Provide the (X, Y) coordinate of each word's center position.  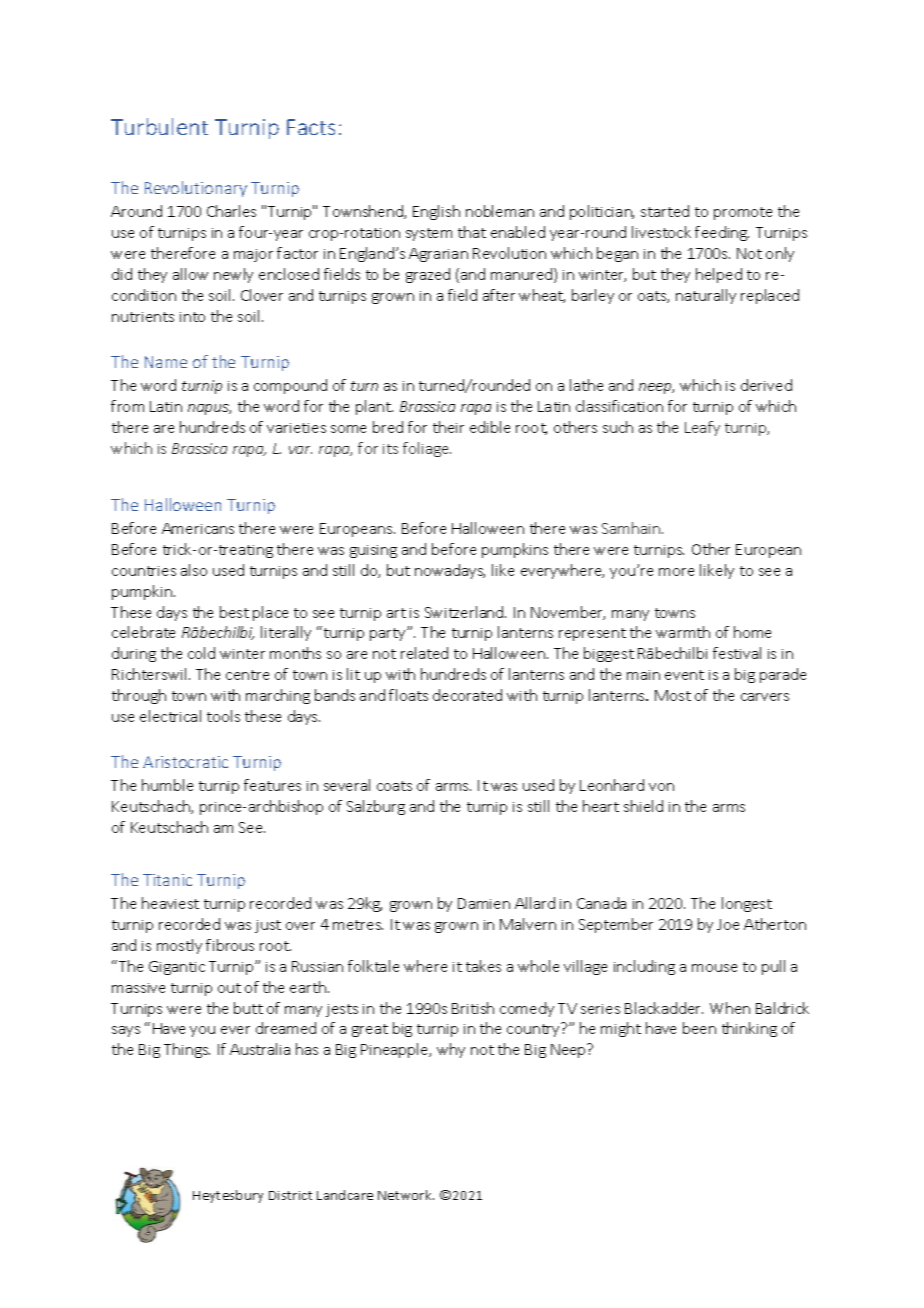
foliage (427, 449)
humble (167, 785)
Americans (198, 528)
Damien (484, 903)
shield (643, 806)
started (665, 211)
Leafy (702, 428)
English (436, 212)
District (290, 1195)
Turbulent (159, 126)
